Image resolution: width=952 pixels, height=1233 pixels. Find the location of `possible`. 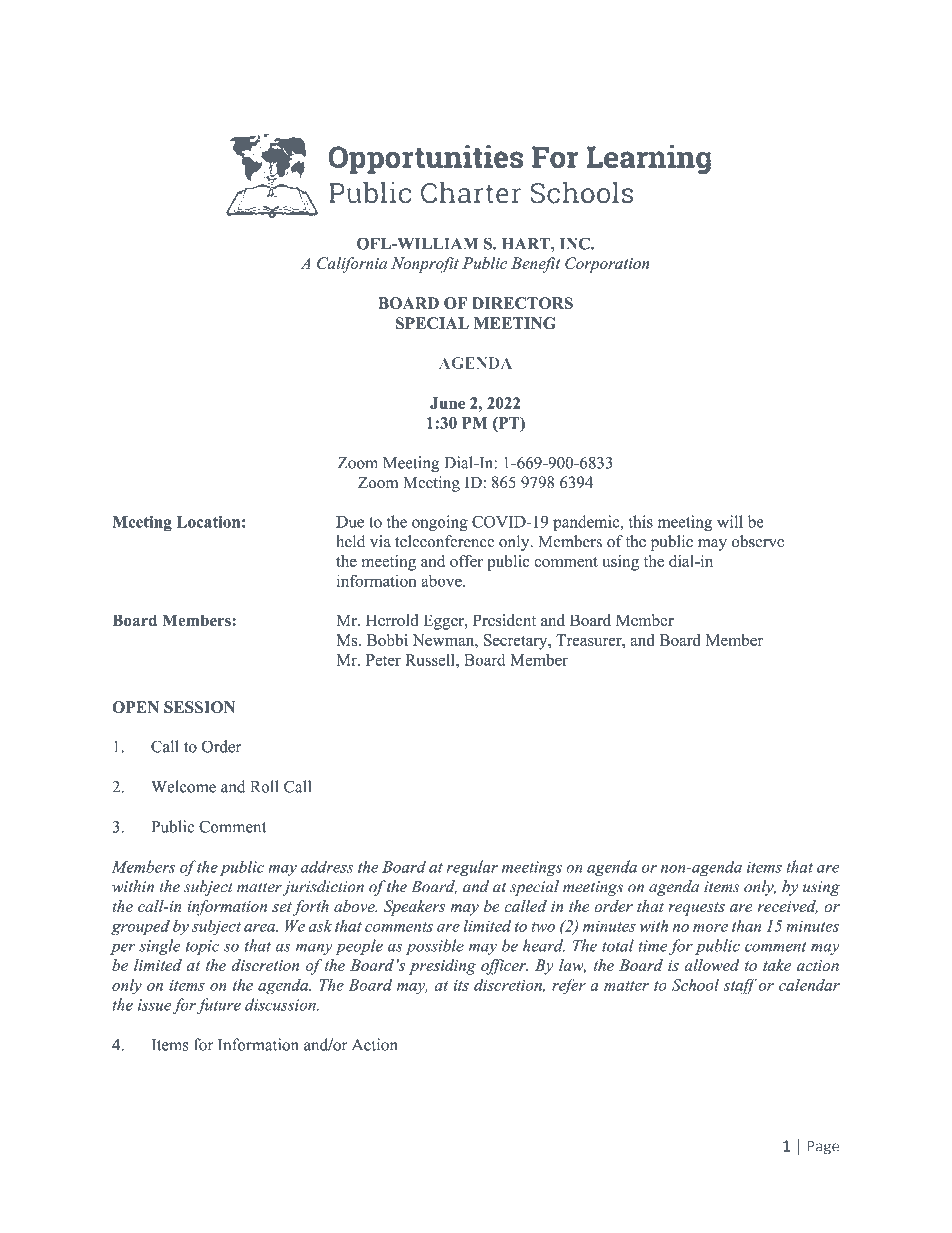

possible is located at coordinates (435, 947).
